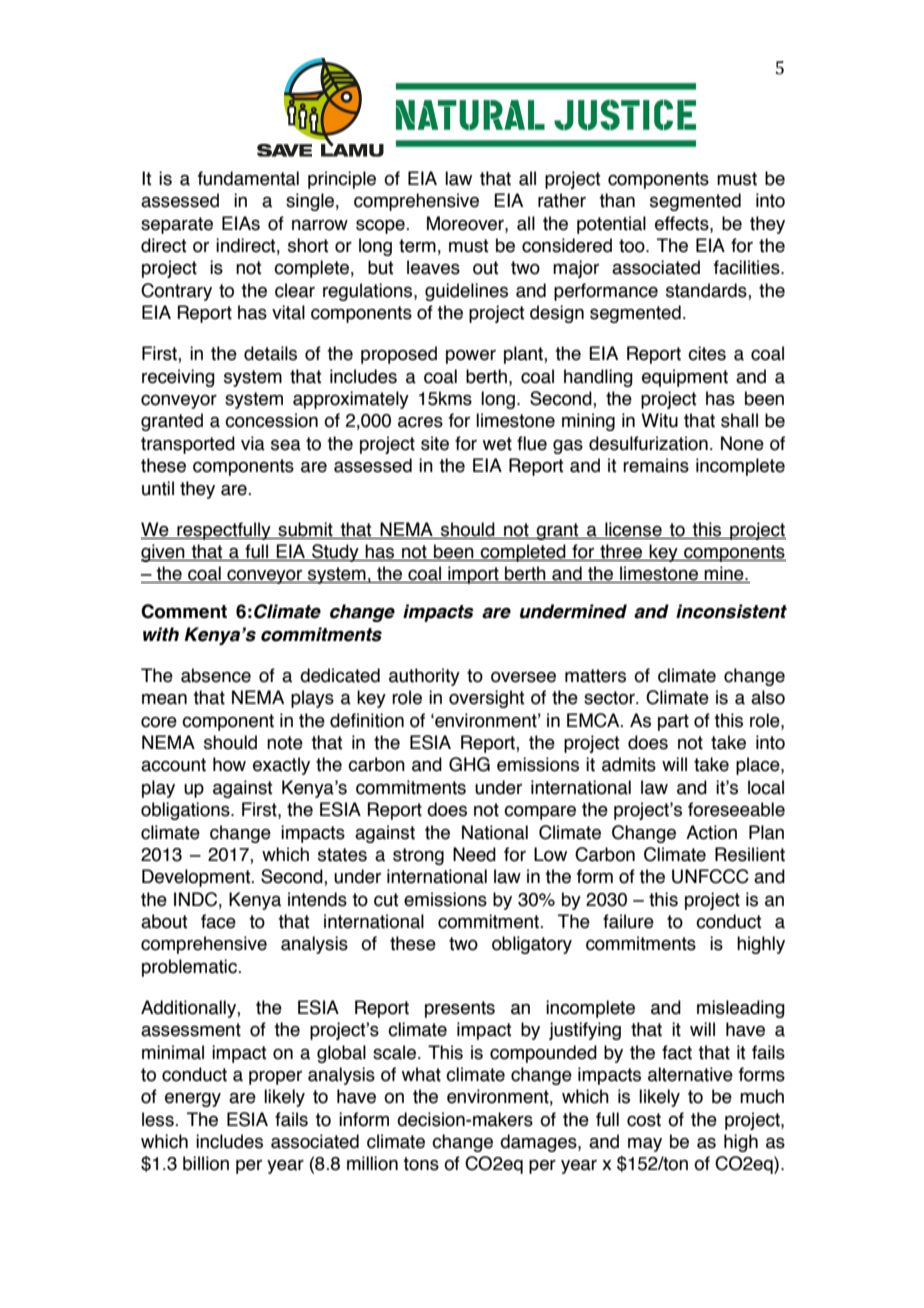 Image resolution: width=924 pixels, height=1308 pixels. What do you see at coordinates (466, 223) in the screenshot?
I see `Moreover` at bounding box center [466, 223].
